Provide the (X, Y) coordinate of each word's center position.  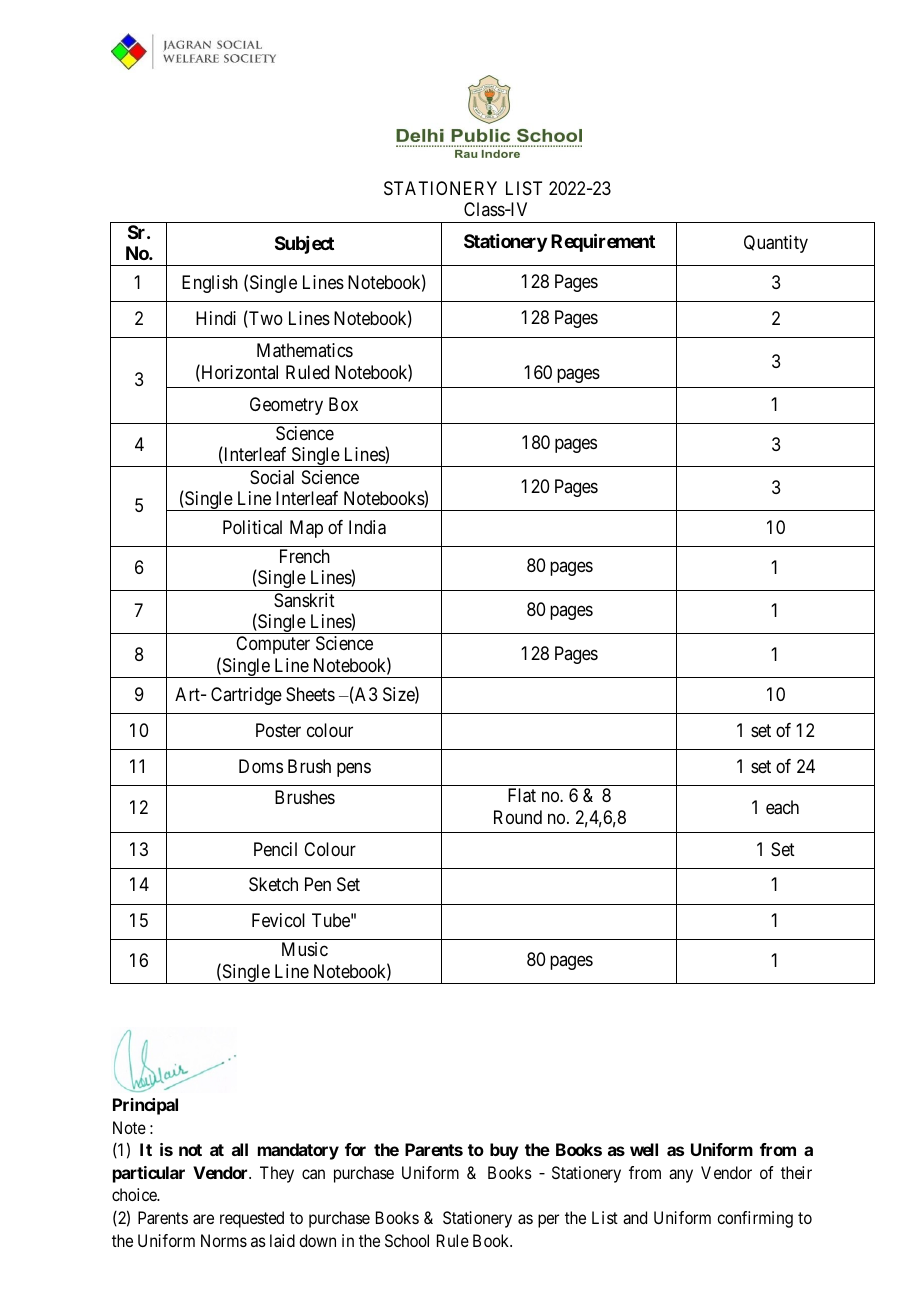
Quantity (776, 244)
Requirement (603, 242)
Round (518, 817)
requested (252, 1219)
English (210, 284)
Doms (261, 766)
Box (343, 404)
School (407, 1240)
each (782, 807)
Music (305, 949)
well (644, 1149)
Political (252, 527)
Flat (522, 795)
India (367, 527)
